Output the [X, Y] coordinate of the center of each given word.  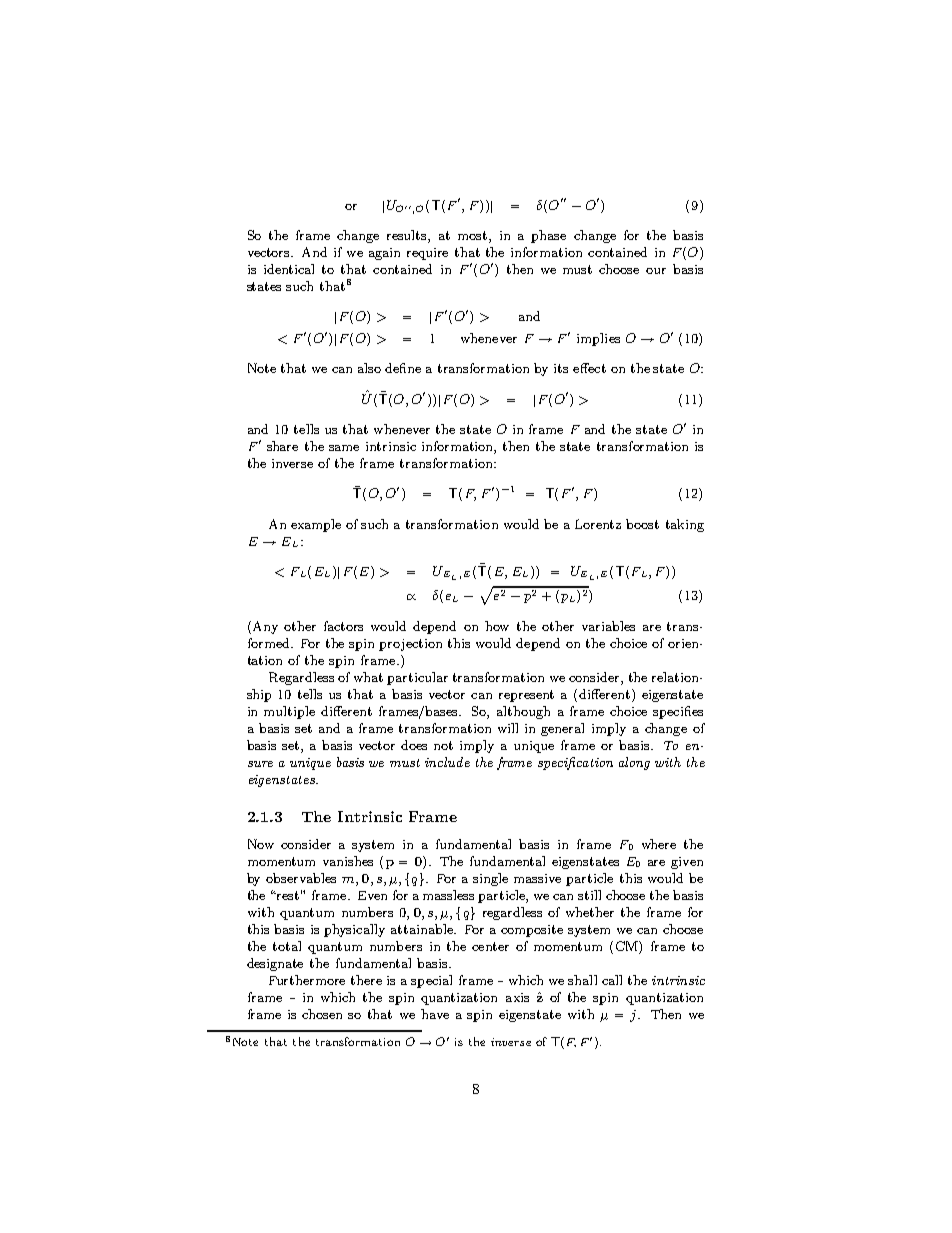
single [490, 879]
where [659, 844]
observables [301, 878]
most [474, 235]
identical [289, 269]
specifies [678, 712]
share [282, 446]
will [508, 728]
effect [589, 368]
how [497, 626]
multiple [289, 712]
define [403, 368]
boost [642, 524]
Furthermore [307, 980]
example [316, 525]
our [656, 271]
